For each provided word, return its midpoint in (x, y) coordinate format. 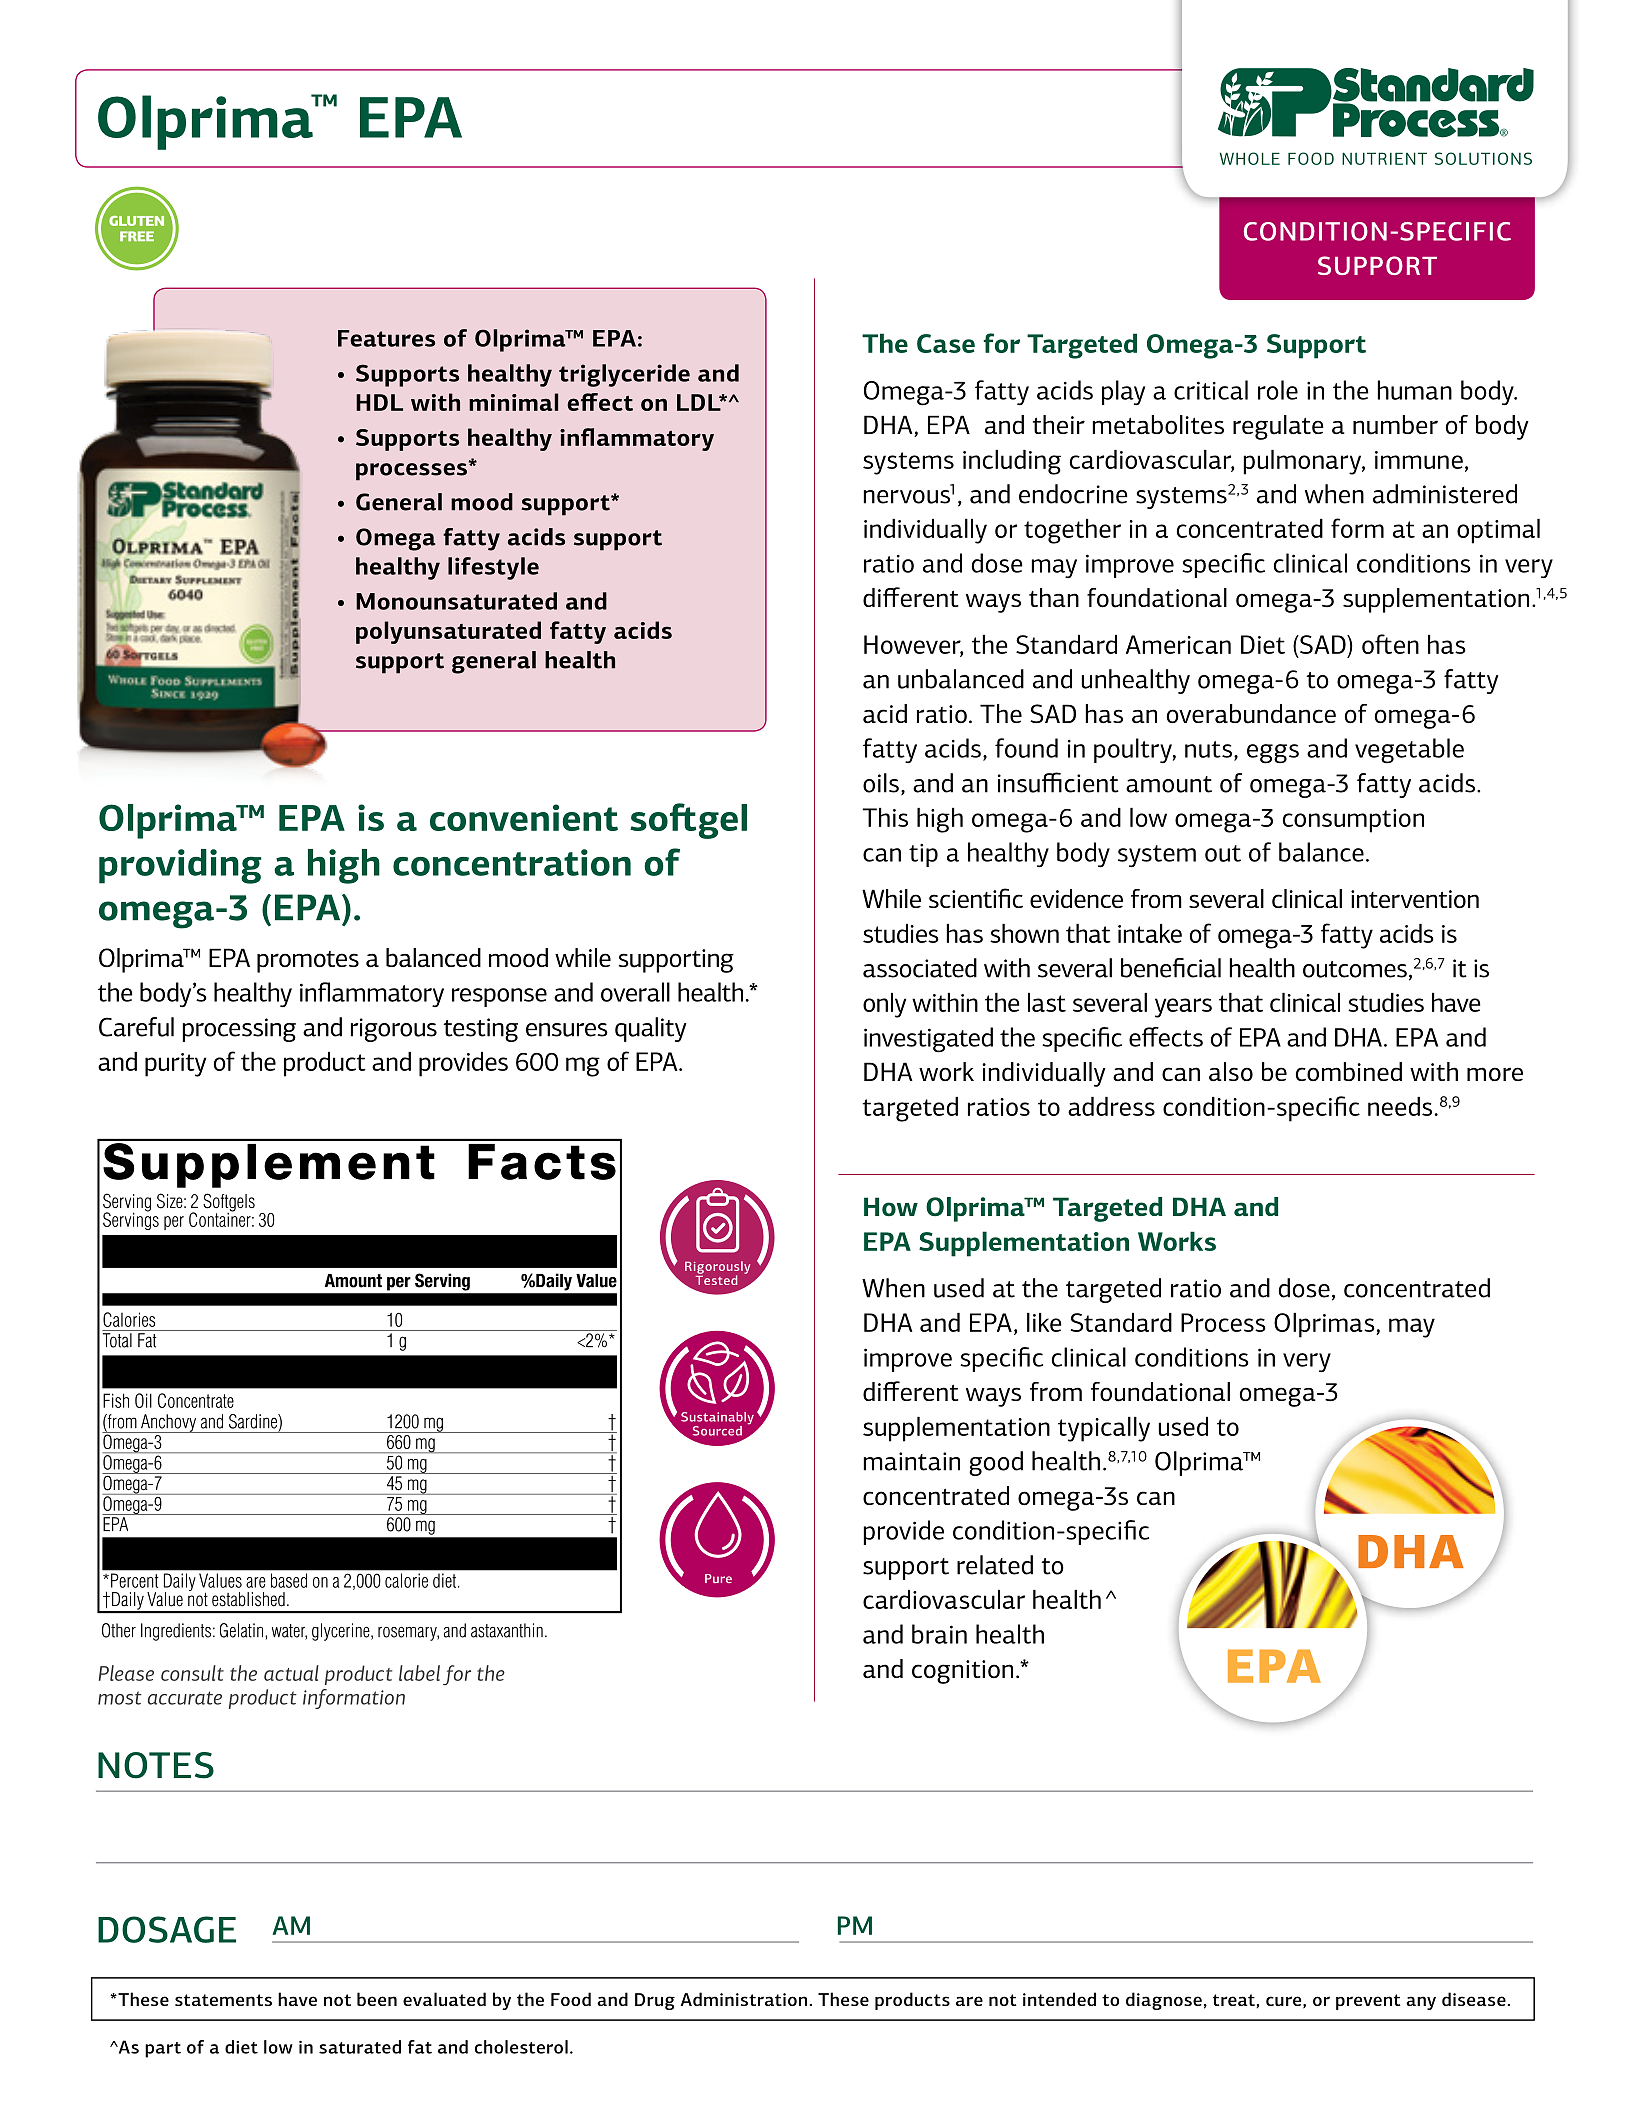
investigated (928, 1040)
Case (946, 343)
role (1278, 390)
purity (175, 1065)
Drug (655, 2001)
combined (1349, 1071)
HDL (379, 402)
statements (223, 2000)
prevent (1368, 2002)
